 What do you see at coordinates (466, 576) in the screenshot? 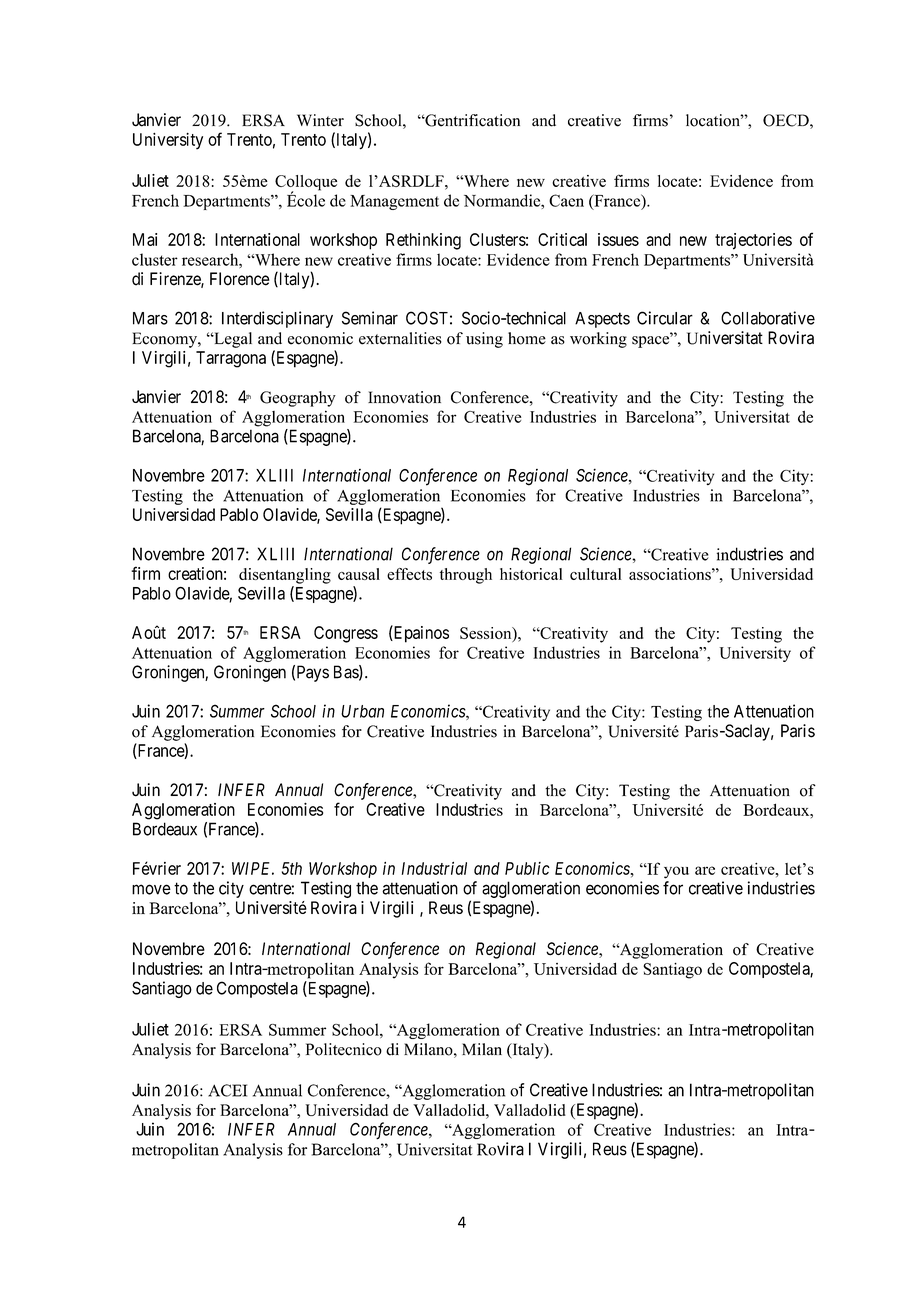
I see `through` at bounding box center [466, 576].
